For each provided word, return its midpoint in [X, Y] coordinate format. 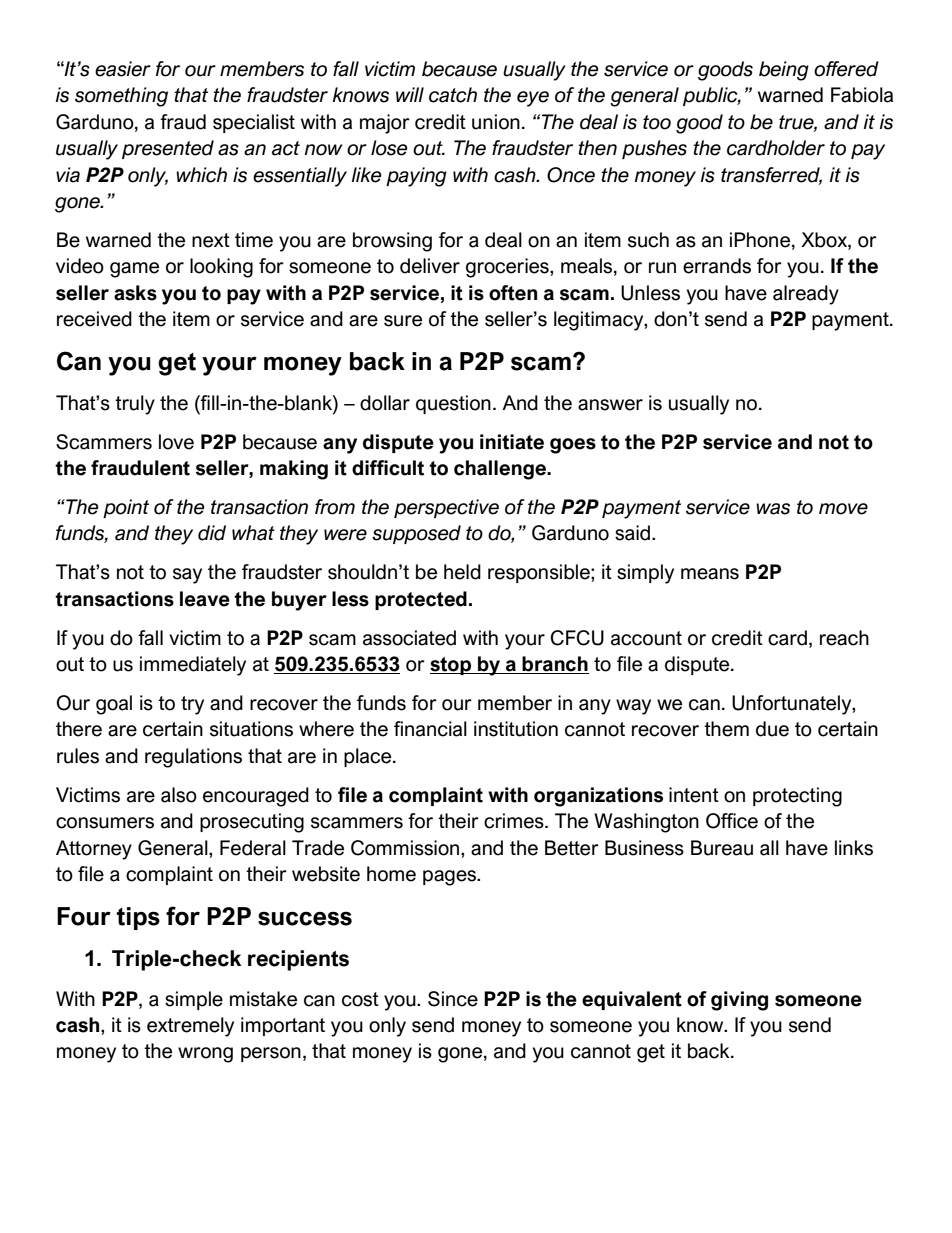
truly [135, 405]
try [192, 705]
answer [610, 405]
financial [430, 729]
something [121, 97]
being [784, 71]
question [453, 404]
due [772, 729]
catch [453, 95]
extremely [190, 1027]
